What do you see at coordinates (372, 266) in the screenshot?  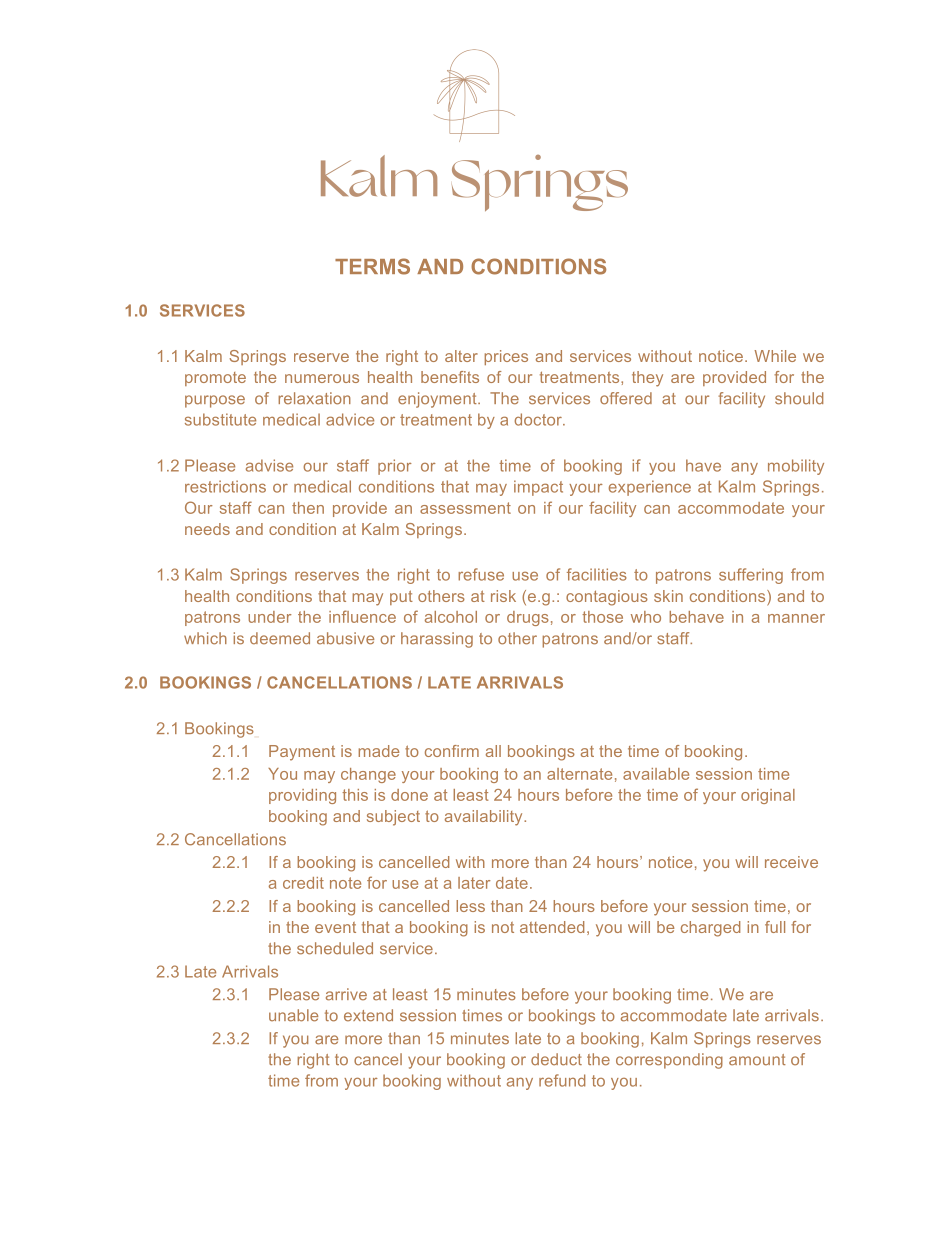 I see `TERMS` at bounding box center [372, 266].
